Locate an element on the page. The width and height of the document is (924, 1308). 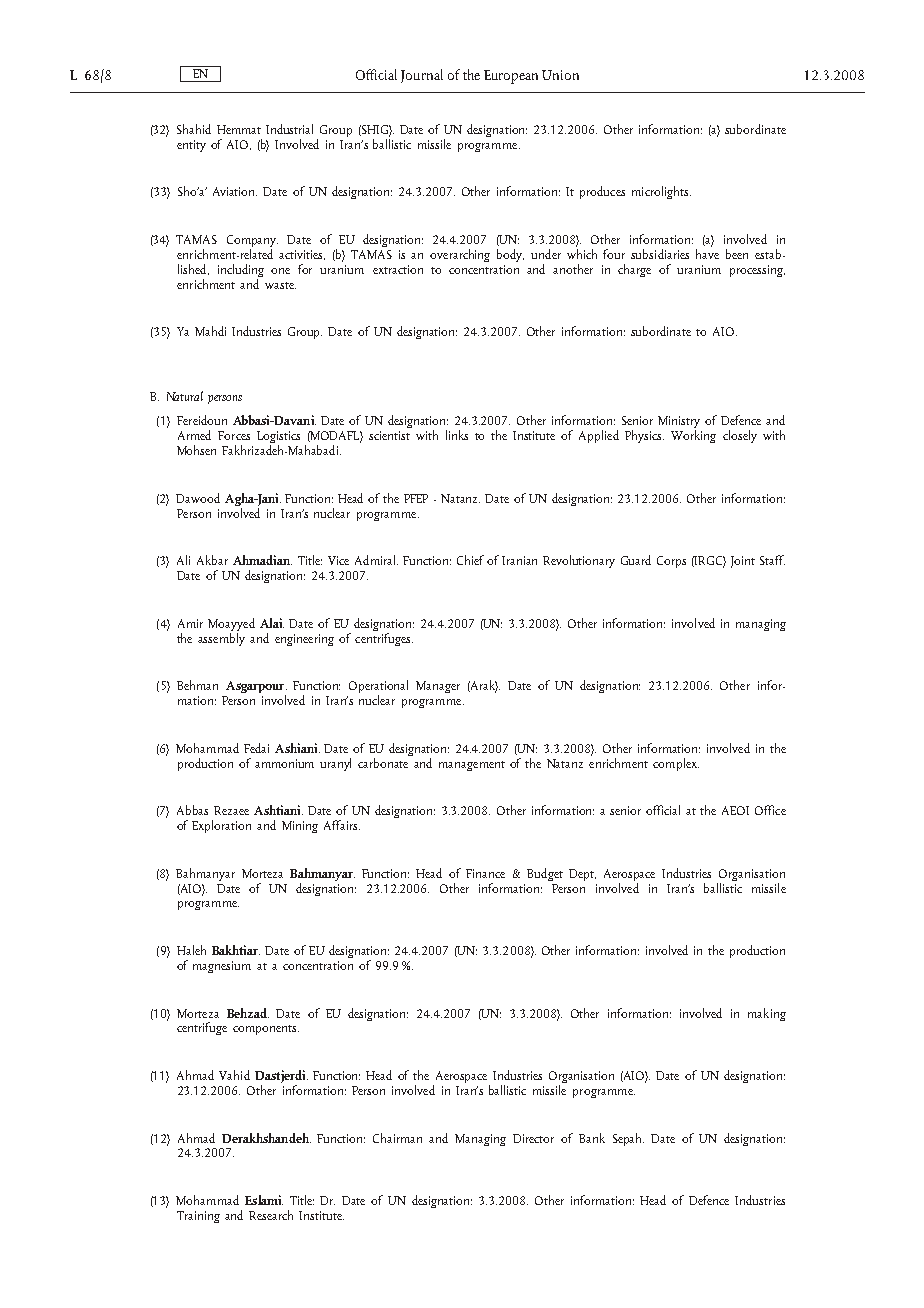
Corps is located at coordinates (671, 562).
